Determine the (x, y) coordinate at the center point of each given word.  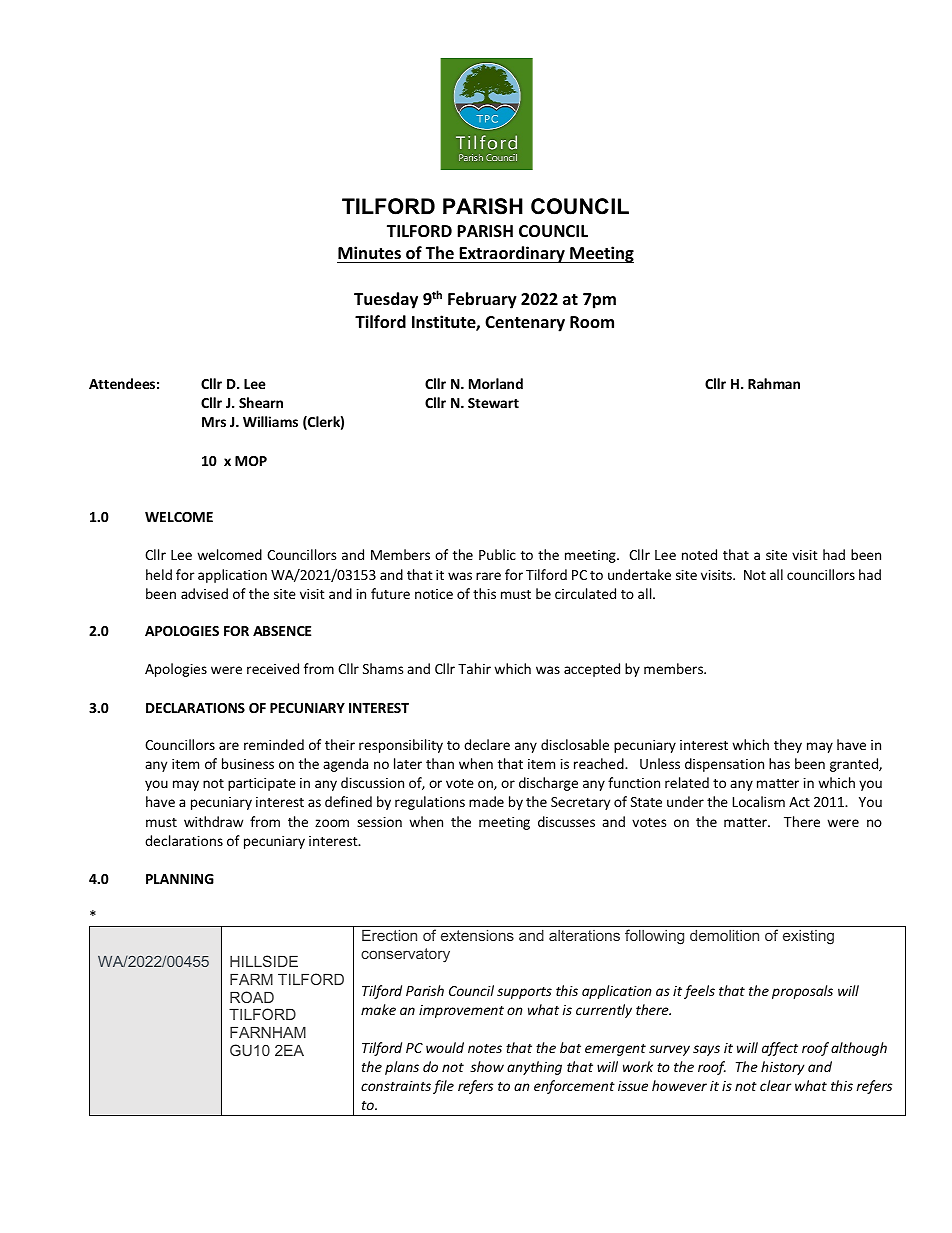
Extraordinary (512, 254)
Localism (759, 801)
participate (262, 784)
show (487, 1066)
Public (497, 554)
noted (699, 554)
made (486, 801)
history (783, 1068)
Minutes (369, 253)
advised (204, 593)
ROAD (252, 997)
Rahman (774, 383)
